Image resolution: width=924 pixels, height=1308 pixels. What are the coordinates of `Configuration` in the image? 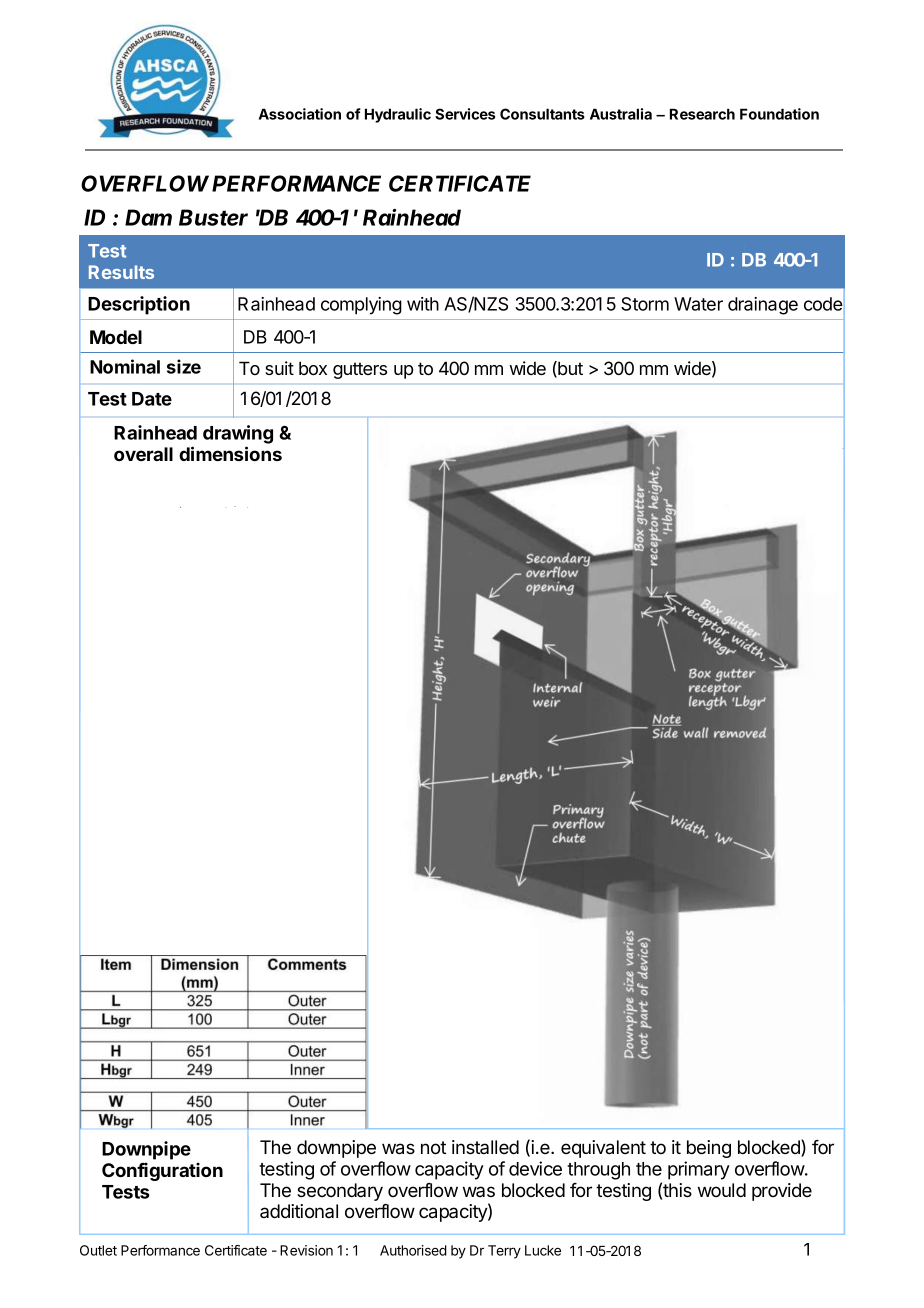 It's located at (162, 1172).
